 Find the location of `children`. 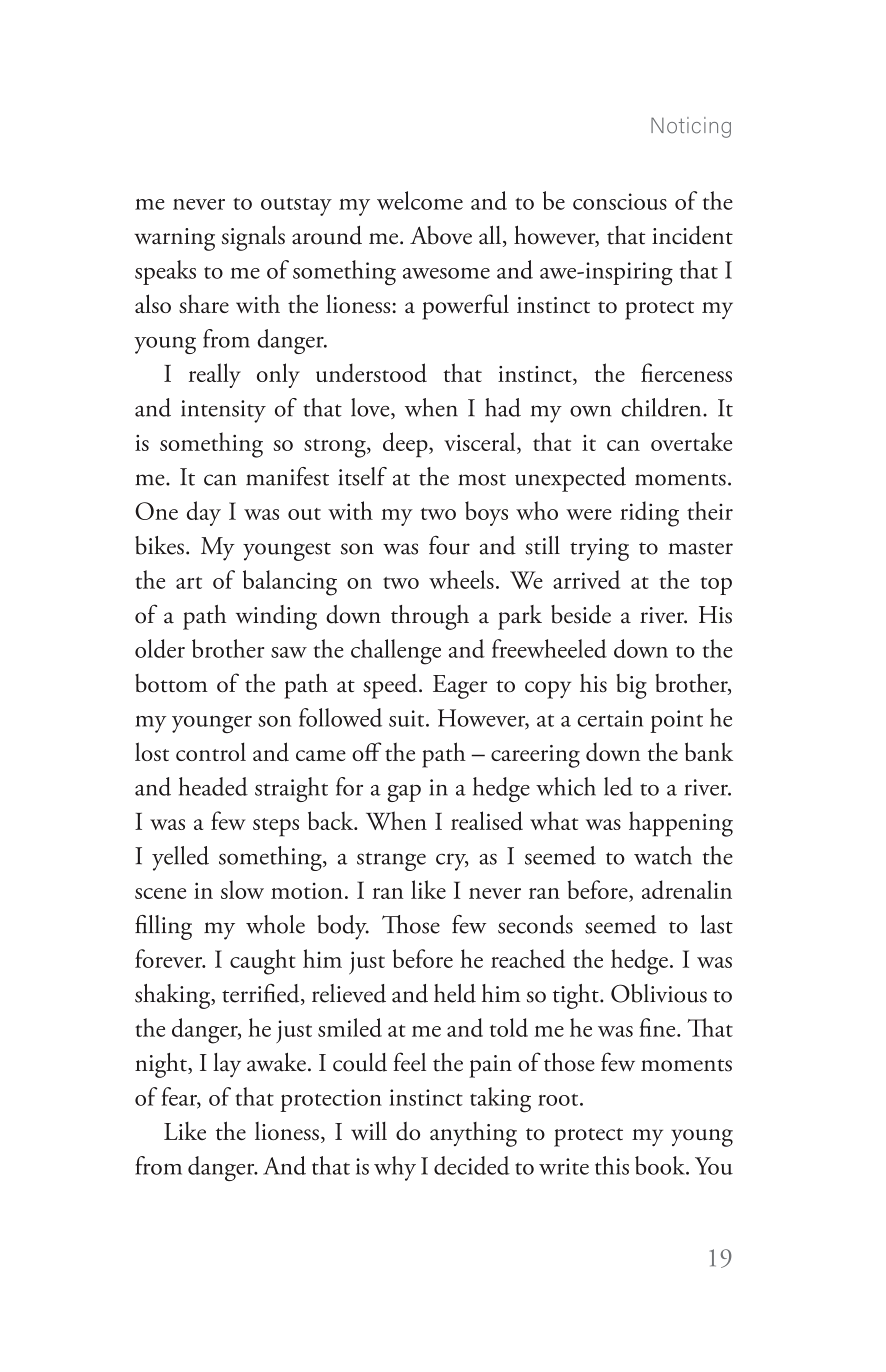

children is located at coordinates (662, 407).
